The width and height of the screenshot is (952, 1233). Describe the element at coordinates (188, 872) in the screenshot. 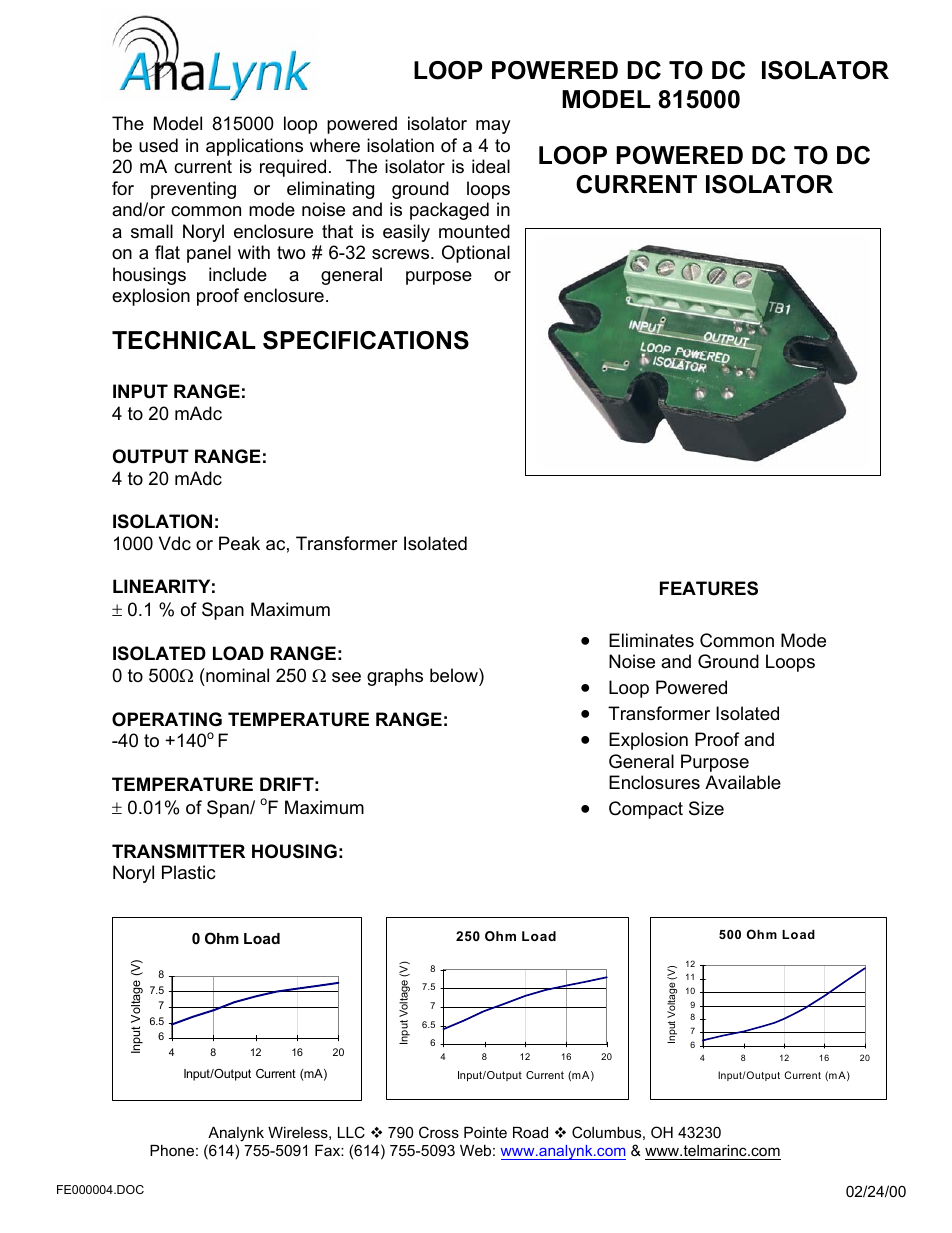

I see `Plastic` at that location.
